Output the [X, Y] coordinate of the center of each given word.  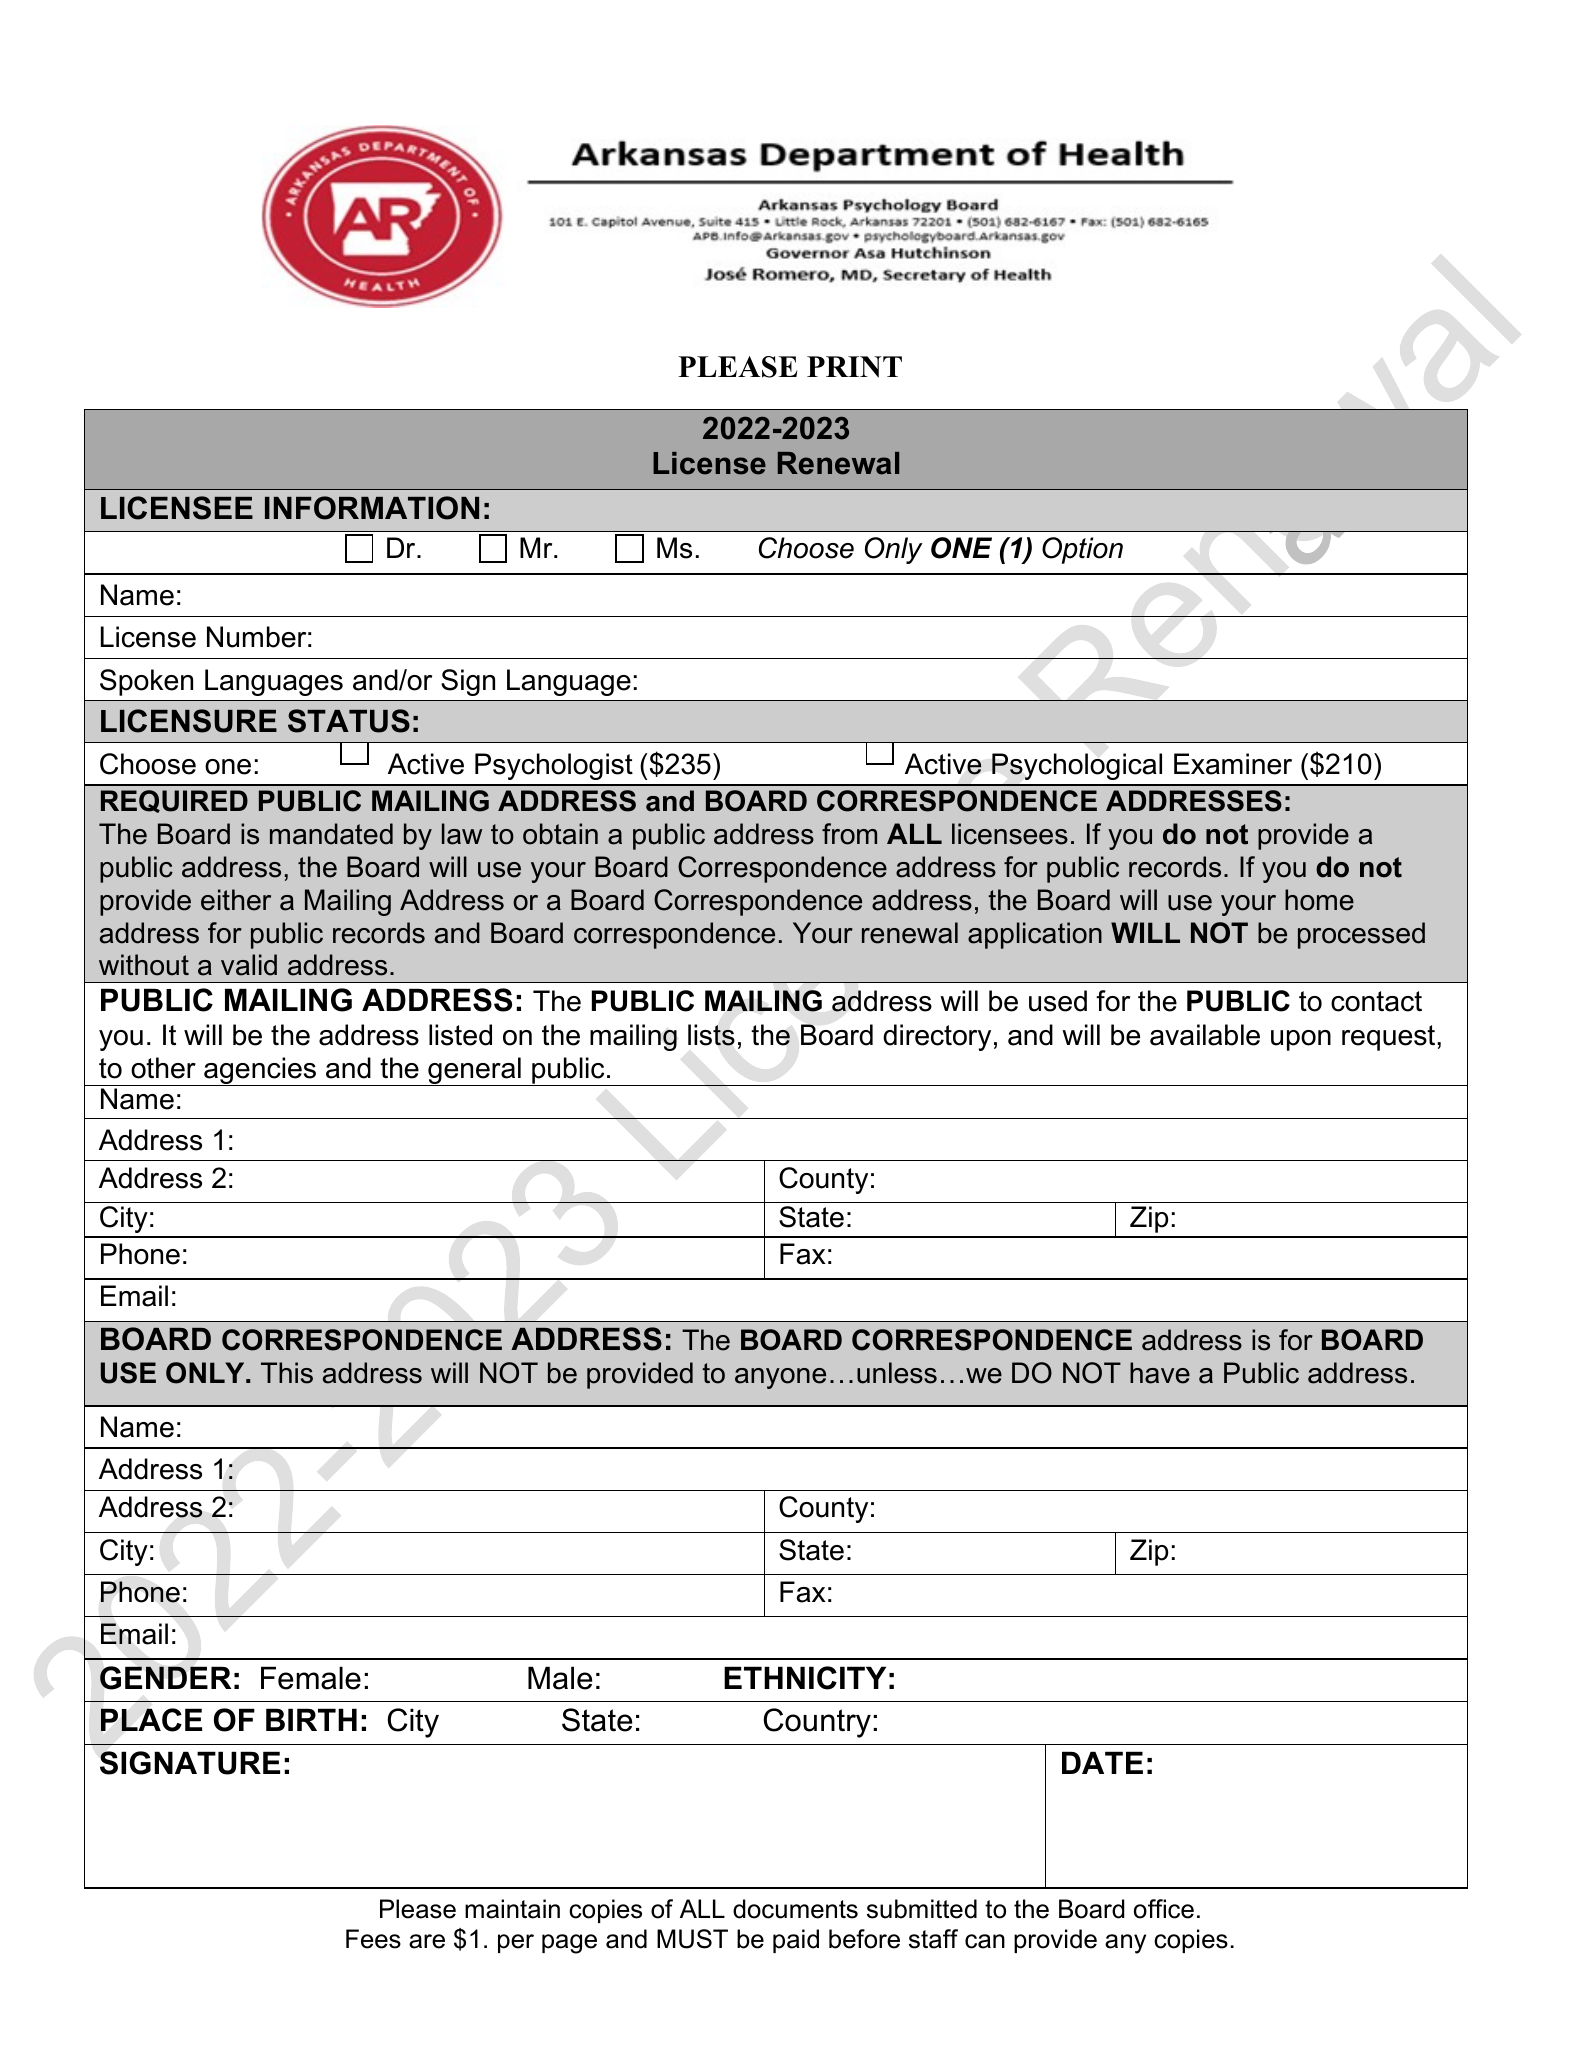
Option [1082, 550]
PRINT [854, 367]
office [1164, 1909]
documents [795, 1909]
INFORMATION [372, 508]
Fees [373, 1939]
